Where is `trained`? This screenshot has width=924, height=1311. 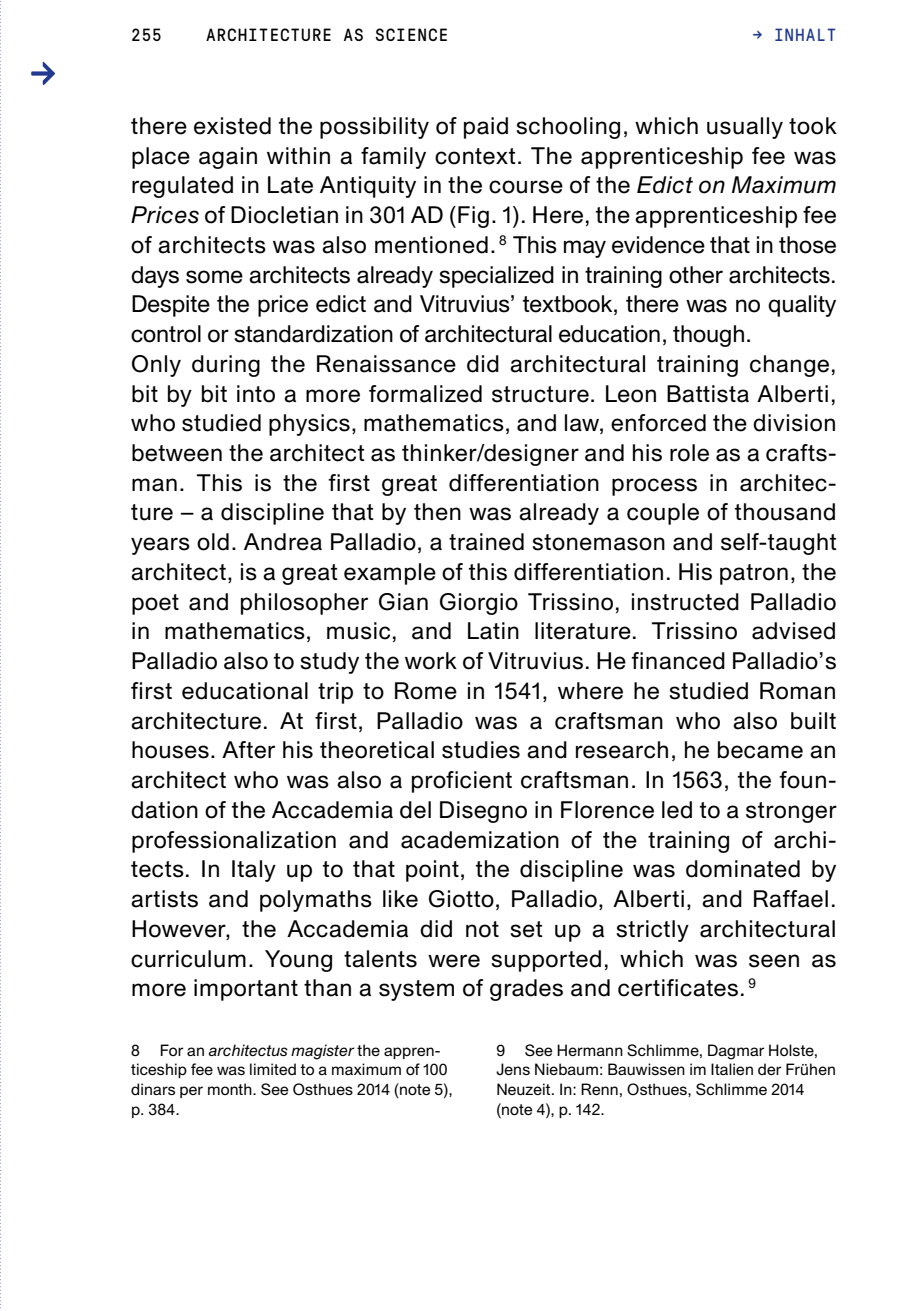 trained is located at coordinates (486, 542).
